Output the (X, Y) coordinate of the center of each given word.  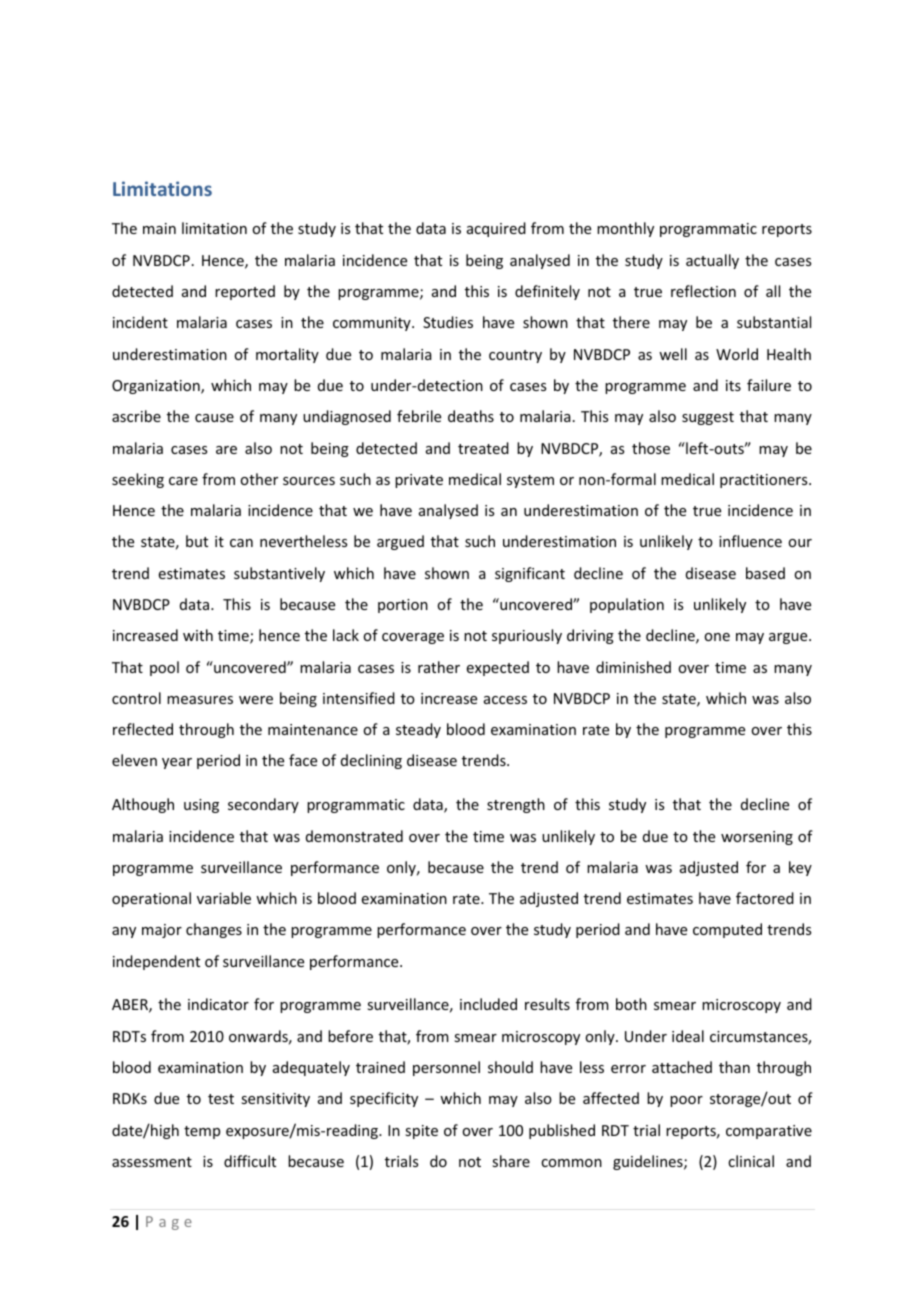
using (201, 806)
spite (421, 1132)
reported (245, 292)
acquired (496, 229)
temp (202, 1132)
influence (750, 541)
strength (516, 805)
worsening (757, 838)
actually (712, 261)
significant (530, 574)
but (197, 541)
